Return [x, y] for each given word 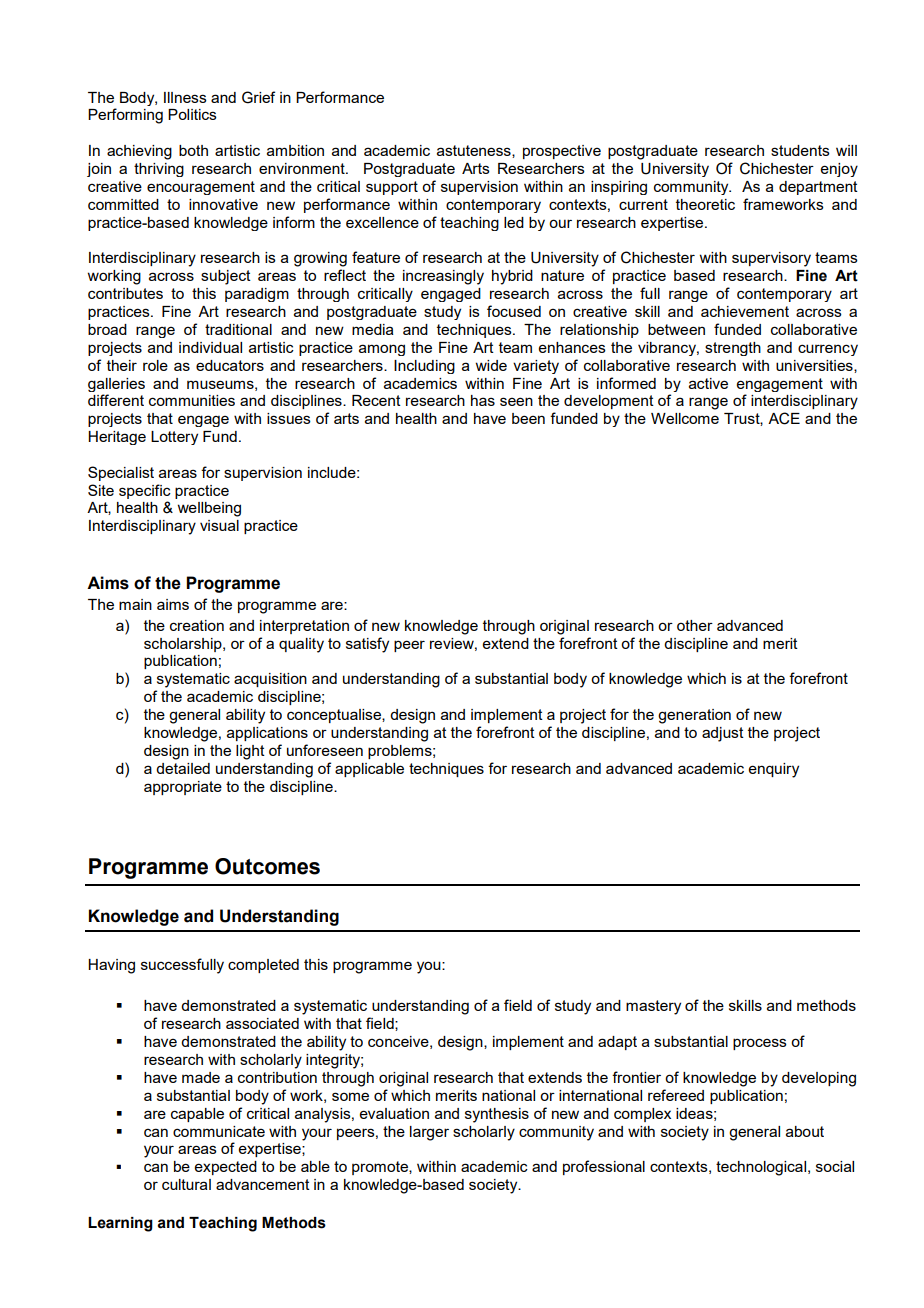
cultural [186, 1184]
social [835, 1166]
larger [429, 1133]
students [800, 150]
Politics [192, 114]
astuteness [475, 151]
